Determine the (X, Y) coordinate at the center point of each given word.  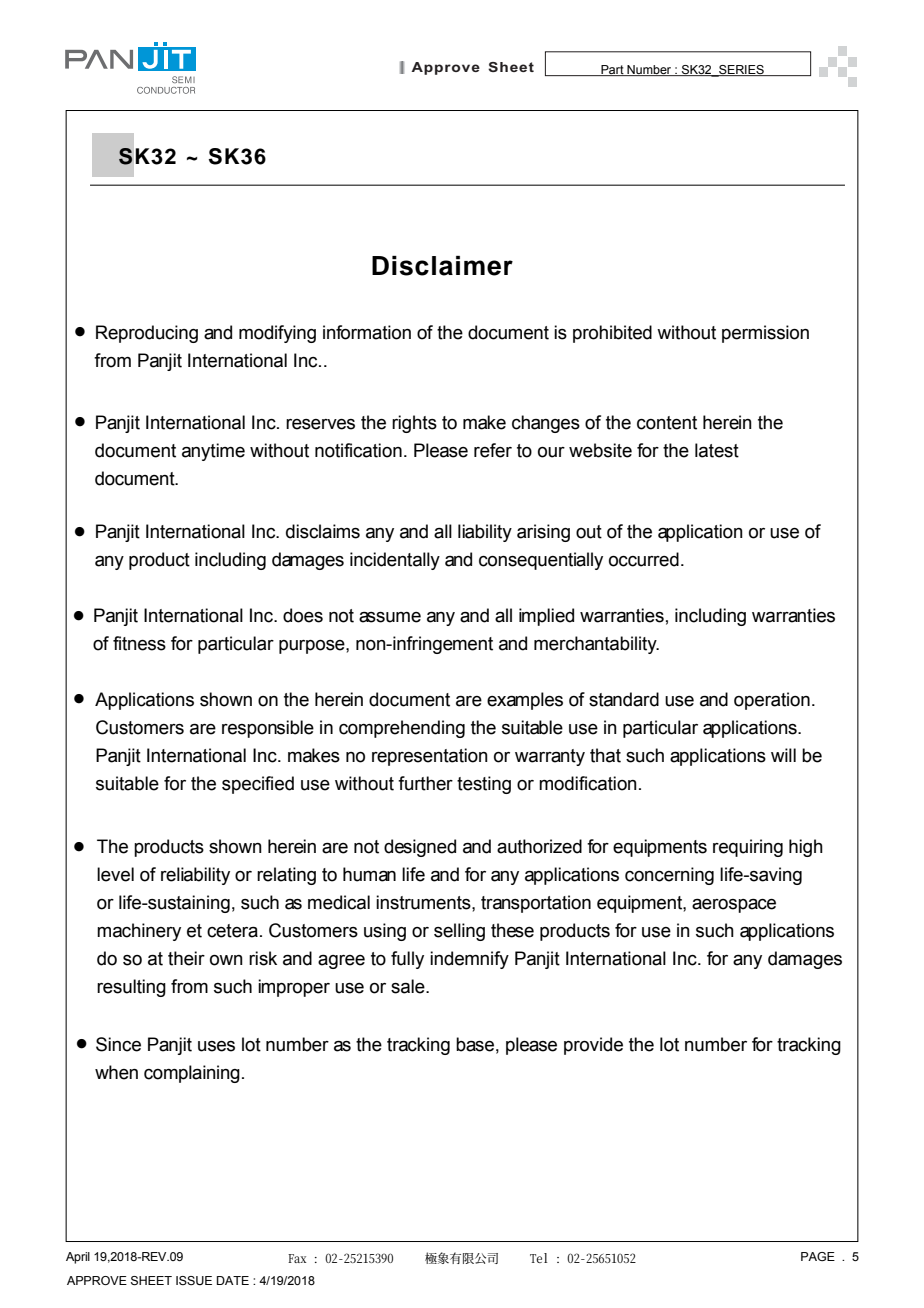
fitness (139, 643)
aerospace (734, 906)
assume (390, 617)
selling (459, 932)
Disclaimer (442, 266)
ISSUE (194, 1280)
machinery (139, 932)
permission (765, 334)
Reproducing (147, 334)
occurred (644, 559)
